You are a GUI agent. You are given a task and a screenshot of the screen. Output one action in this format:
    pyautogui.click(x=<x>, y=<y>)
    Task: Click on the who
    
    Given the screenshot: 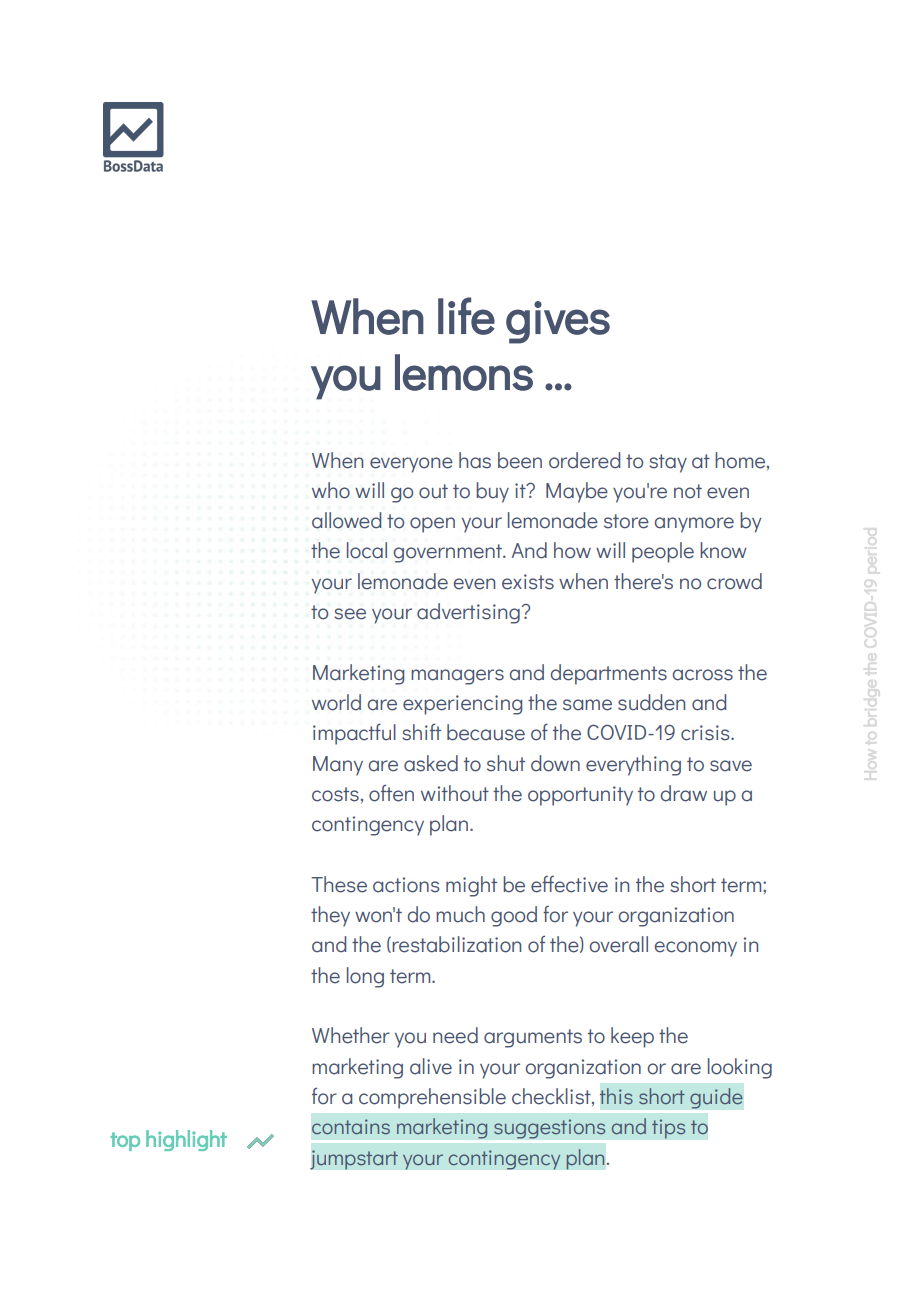 What is the action you would take?
    pyautogui.click(x=331, y=490)
